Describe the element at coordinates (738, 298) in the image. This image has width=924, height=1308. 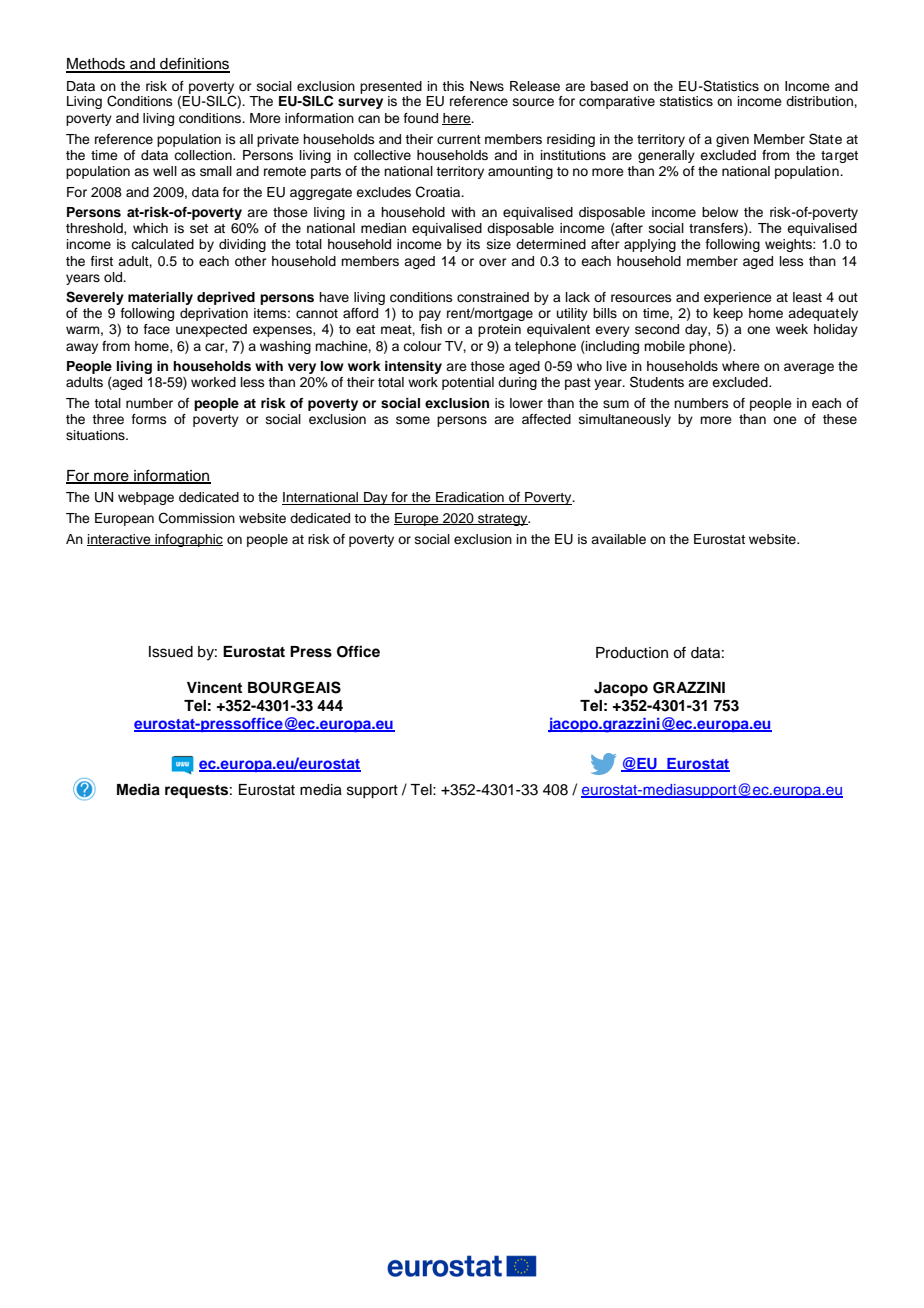
I see `experience` at that location.
